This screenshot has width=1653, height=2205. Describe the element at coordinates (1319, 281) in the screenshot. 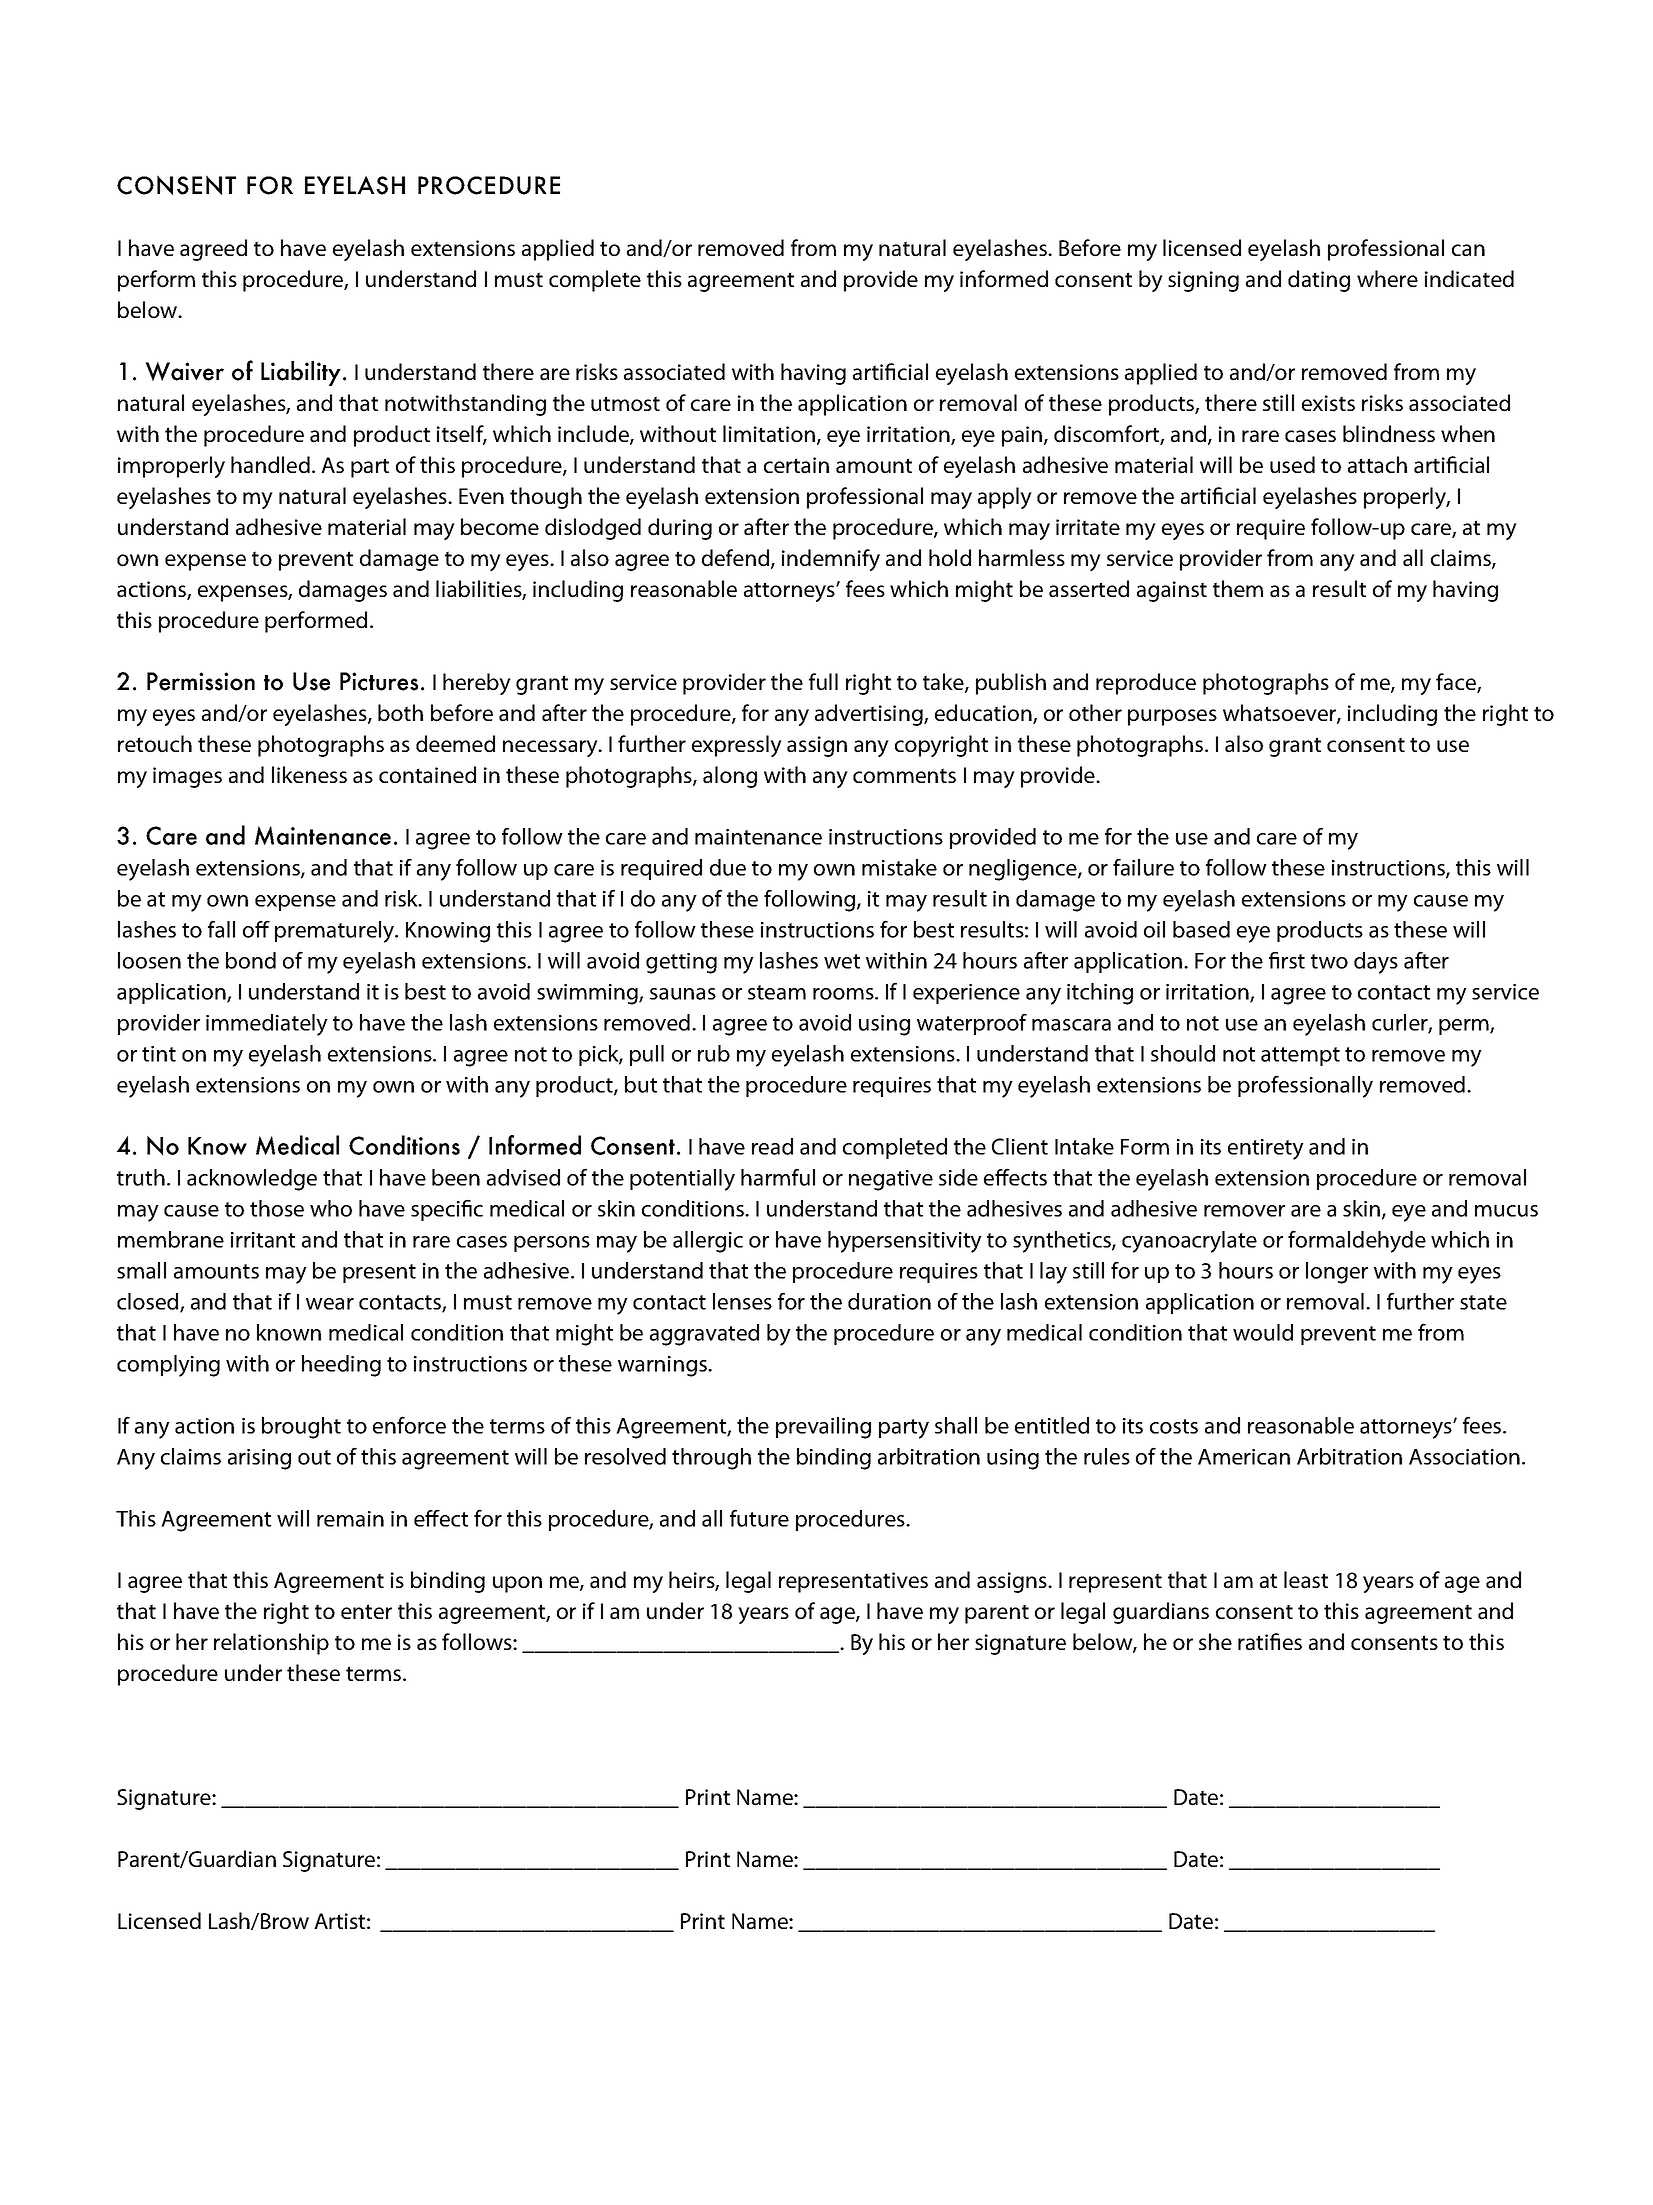

I see `dating` at that location.
